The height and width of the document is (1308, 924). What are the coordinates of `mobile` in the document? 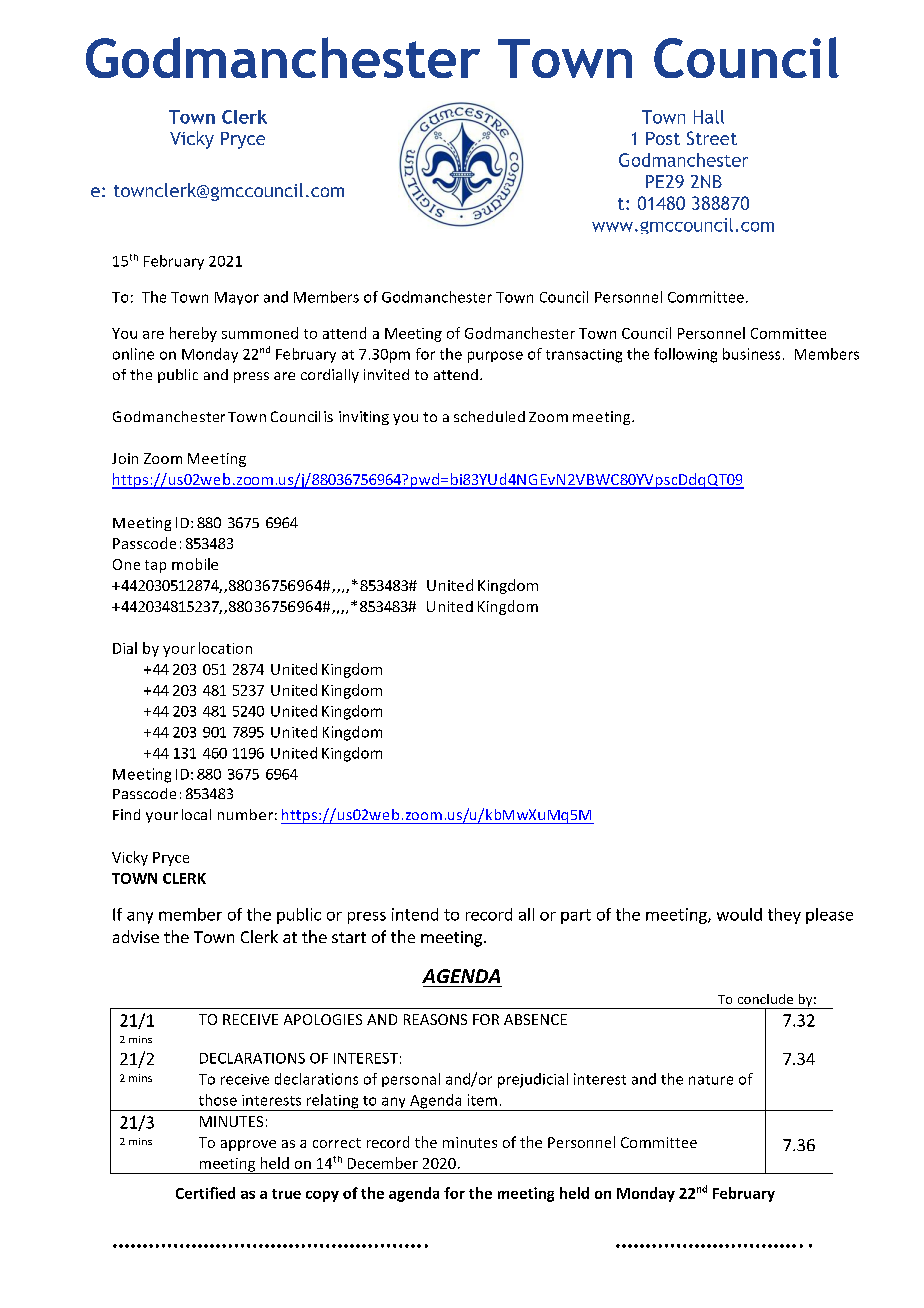 It's located at (195, 564).
